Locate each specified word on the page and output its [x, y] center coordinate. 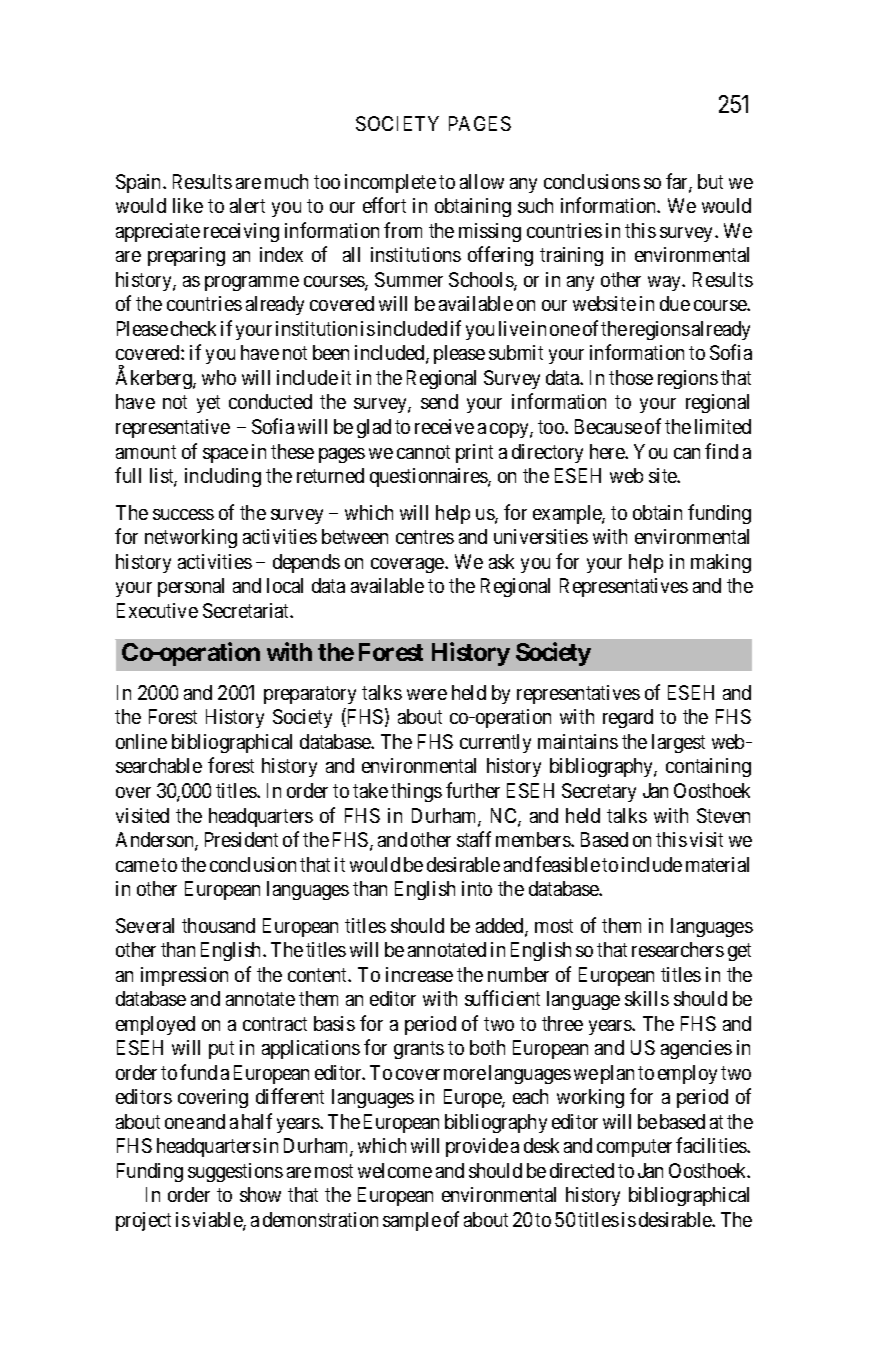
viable [218, 1221]
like [188, 205]
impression [184, 976]
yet [208, 404]
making [721, 563]
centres [425, 537]
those [631, 377]
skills [647, 998]
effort [384, 205]
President [241, 839]
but [710, 181]
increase [419, 974]
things [416, 792]
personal [191, 587]
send [439, 401]
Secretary [599, 792]
